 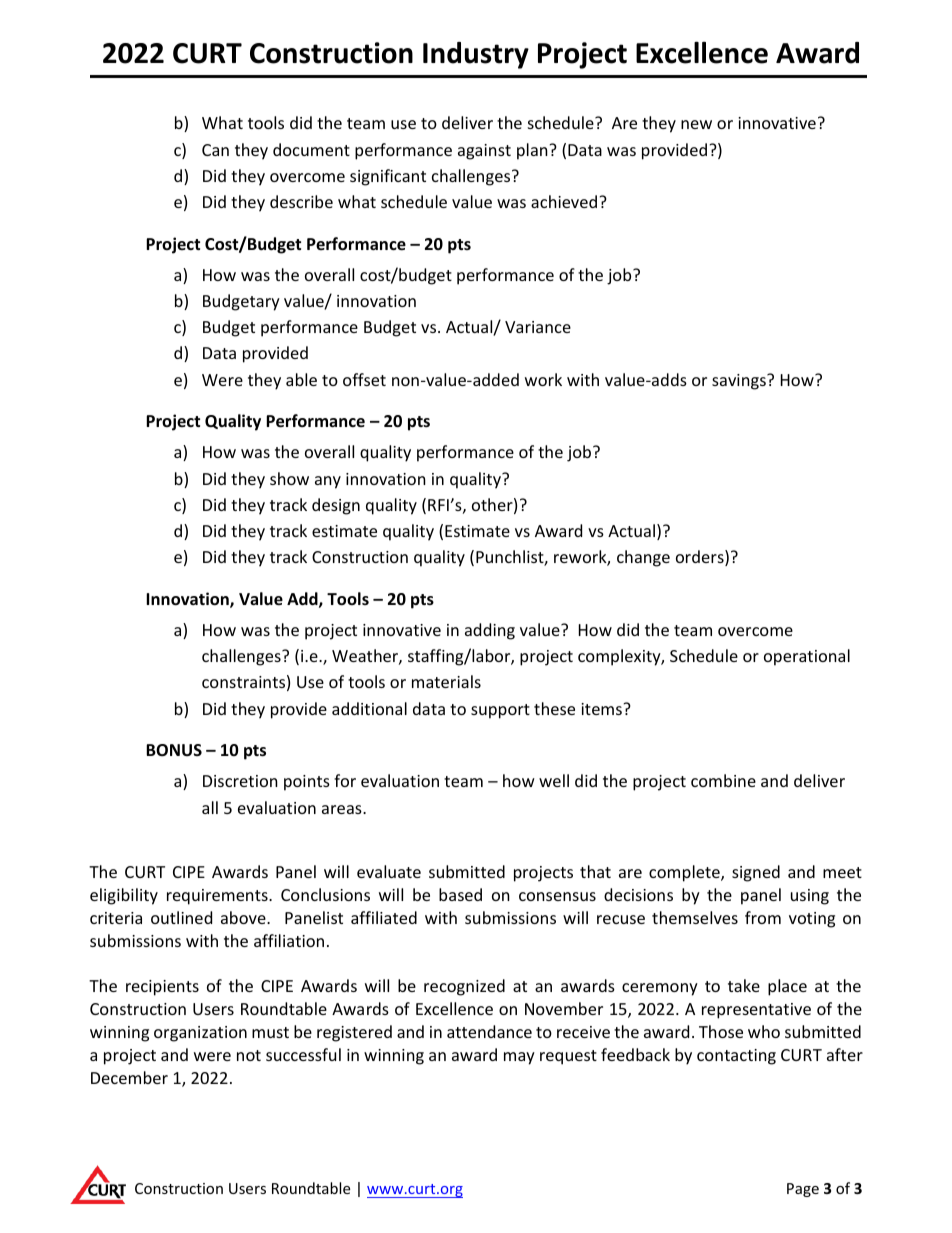 I want to click on operational, so click(x=807, y=657).
